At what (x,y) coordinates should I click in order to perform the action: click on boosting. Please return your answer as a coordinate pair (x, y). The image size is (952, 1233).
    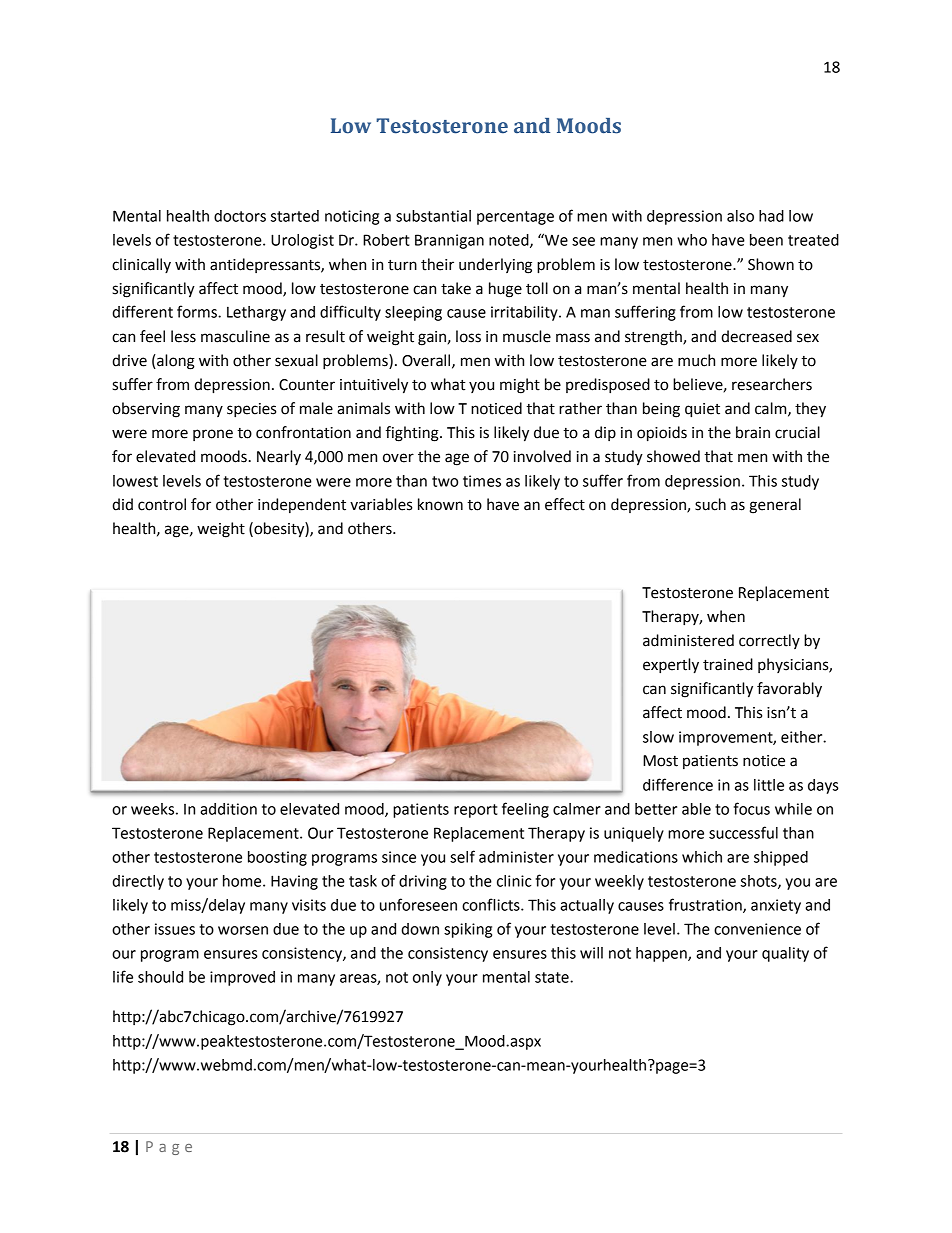
    Looking at the image, I should click on (277, 858).
